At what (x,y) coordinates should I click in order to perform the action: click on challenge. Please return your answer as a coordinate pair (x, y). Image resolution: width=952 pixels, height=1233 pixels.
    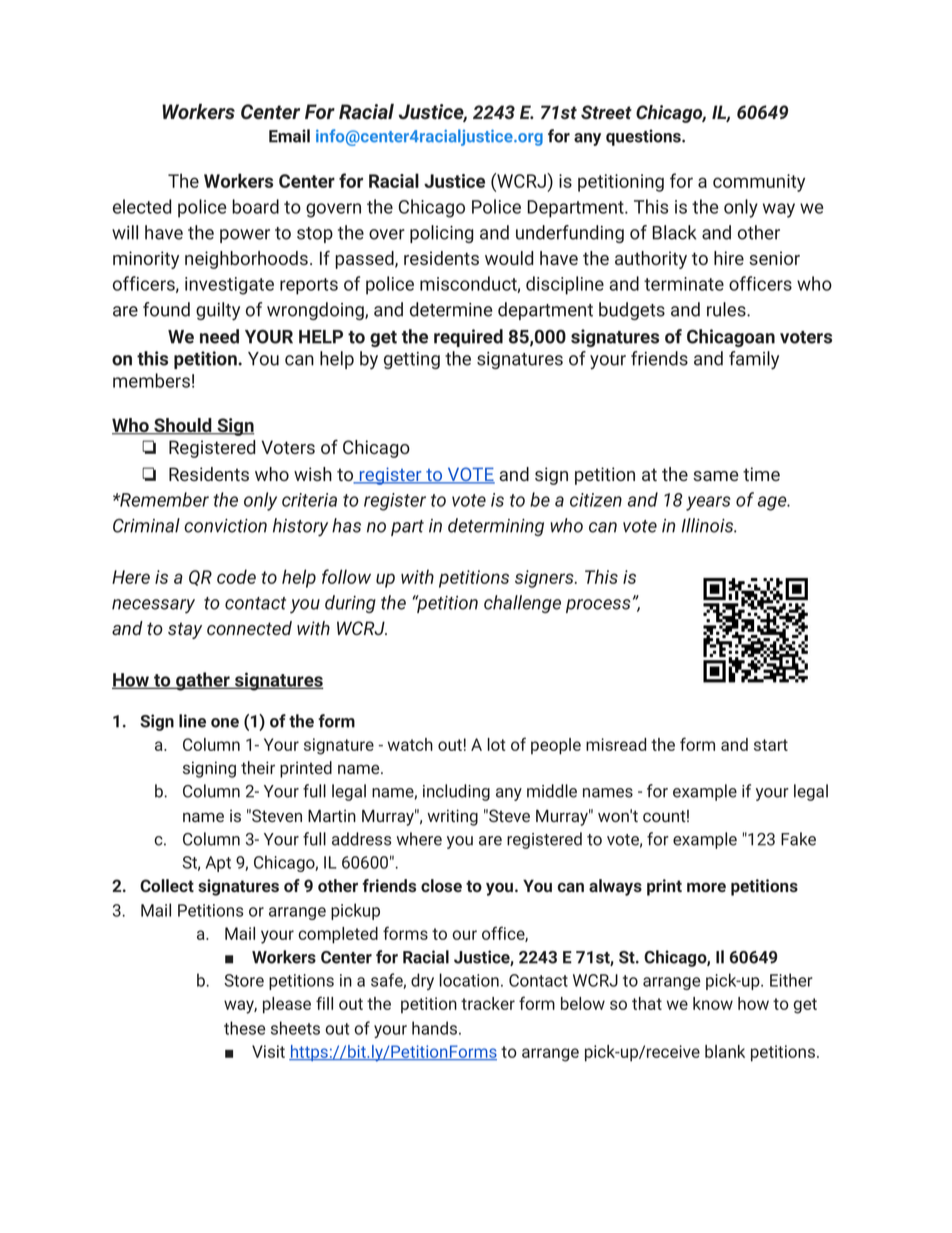
    Looking at the image, I should click on (522, 604).
